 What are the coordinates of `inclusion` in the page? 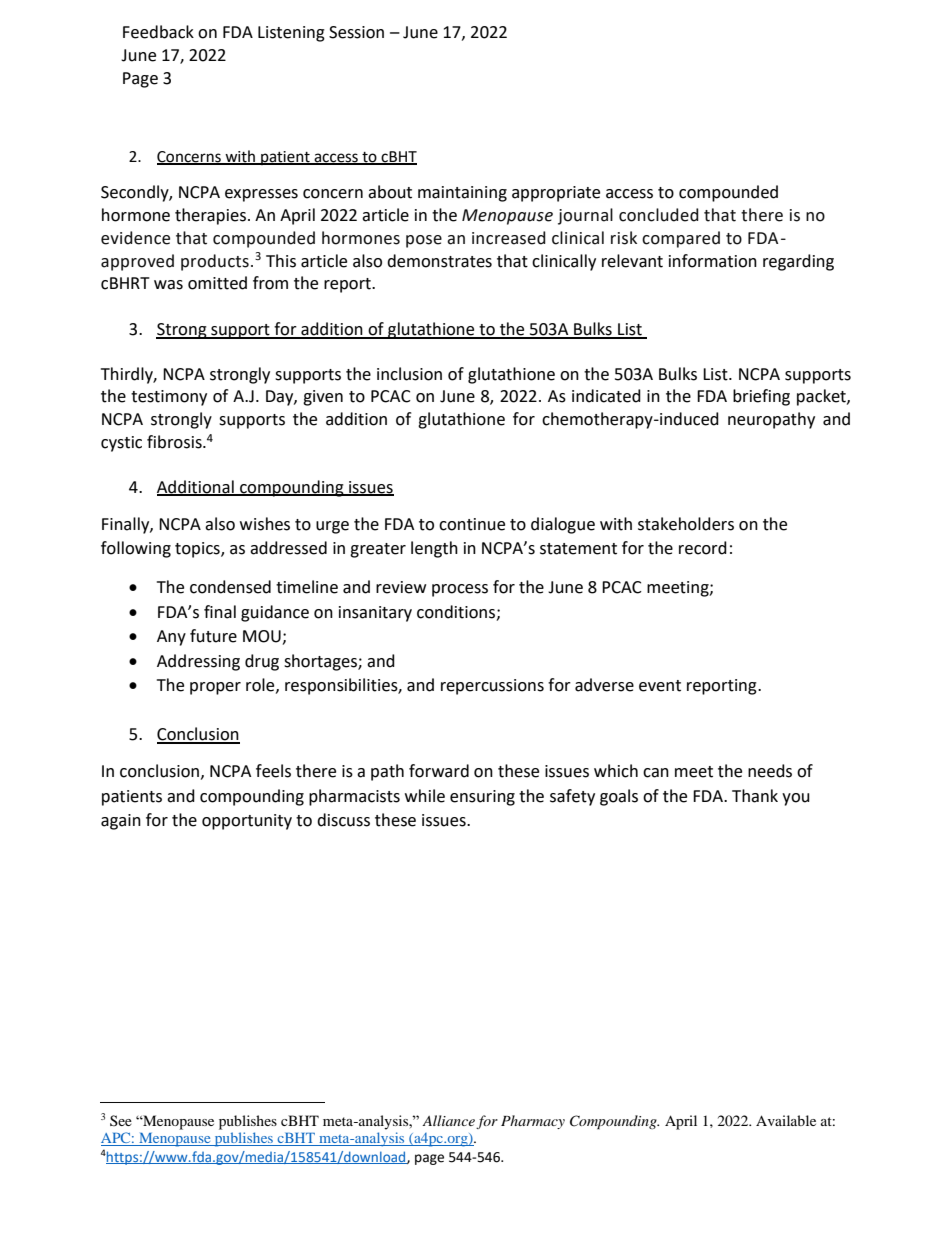 It's located at (409, 374).
